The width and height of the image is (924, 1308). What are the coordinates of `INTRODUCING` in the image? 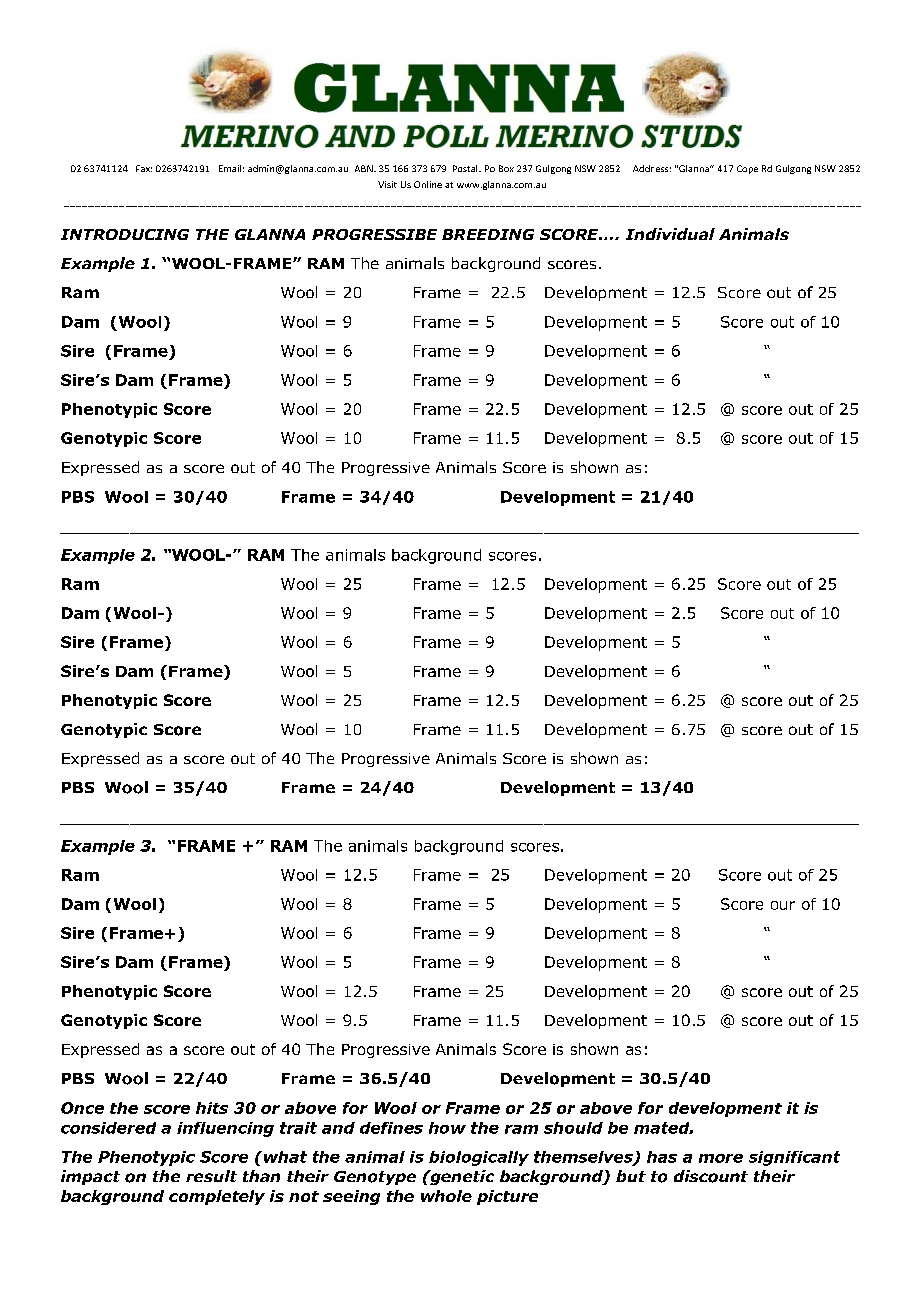 It's located at (125, 234).
